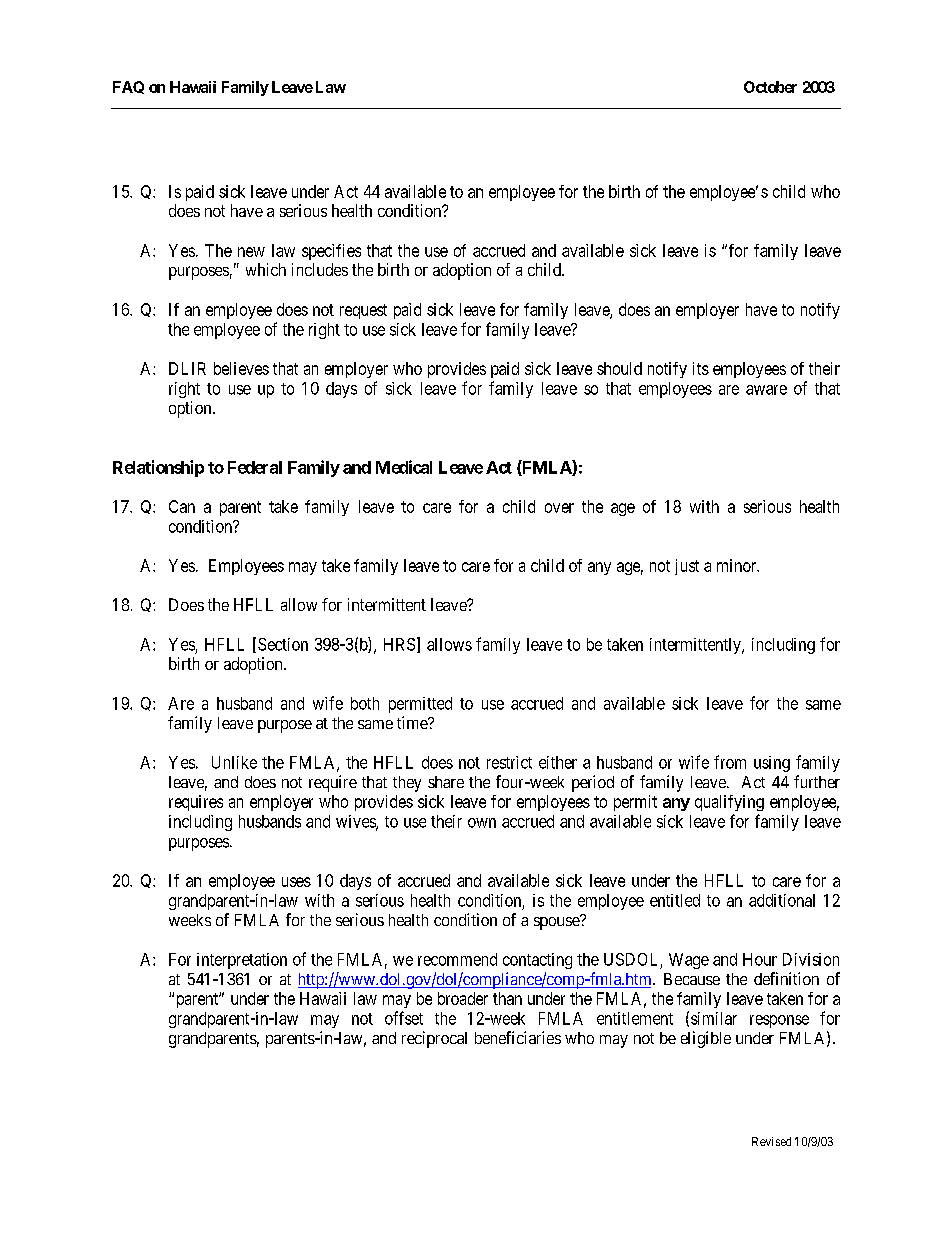  I want to click on minor, so click(738, 565).
